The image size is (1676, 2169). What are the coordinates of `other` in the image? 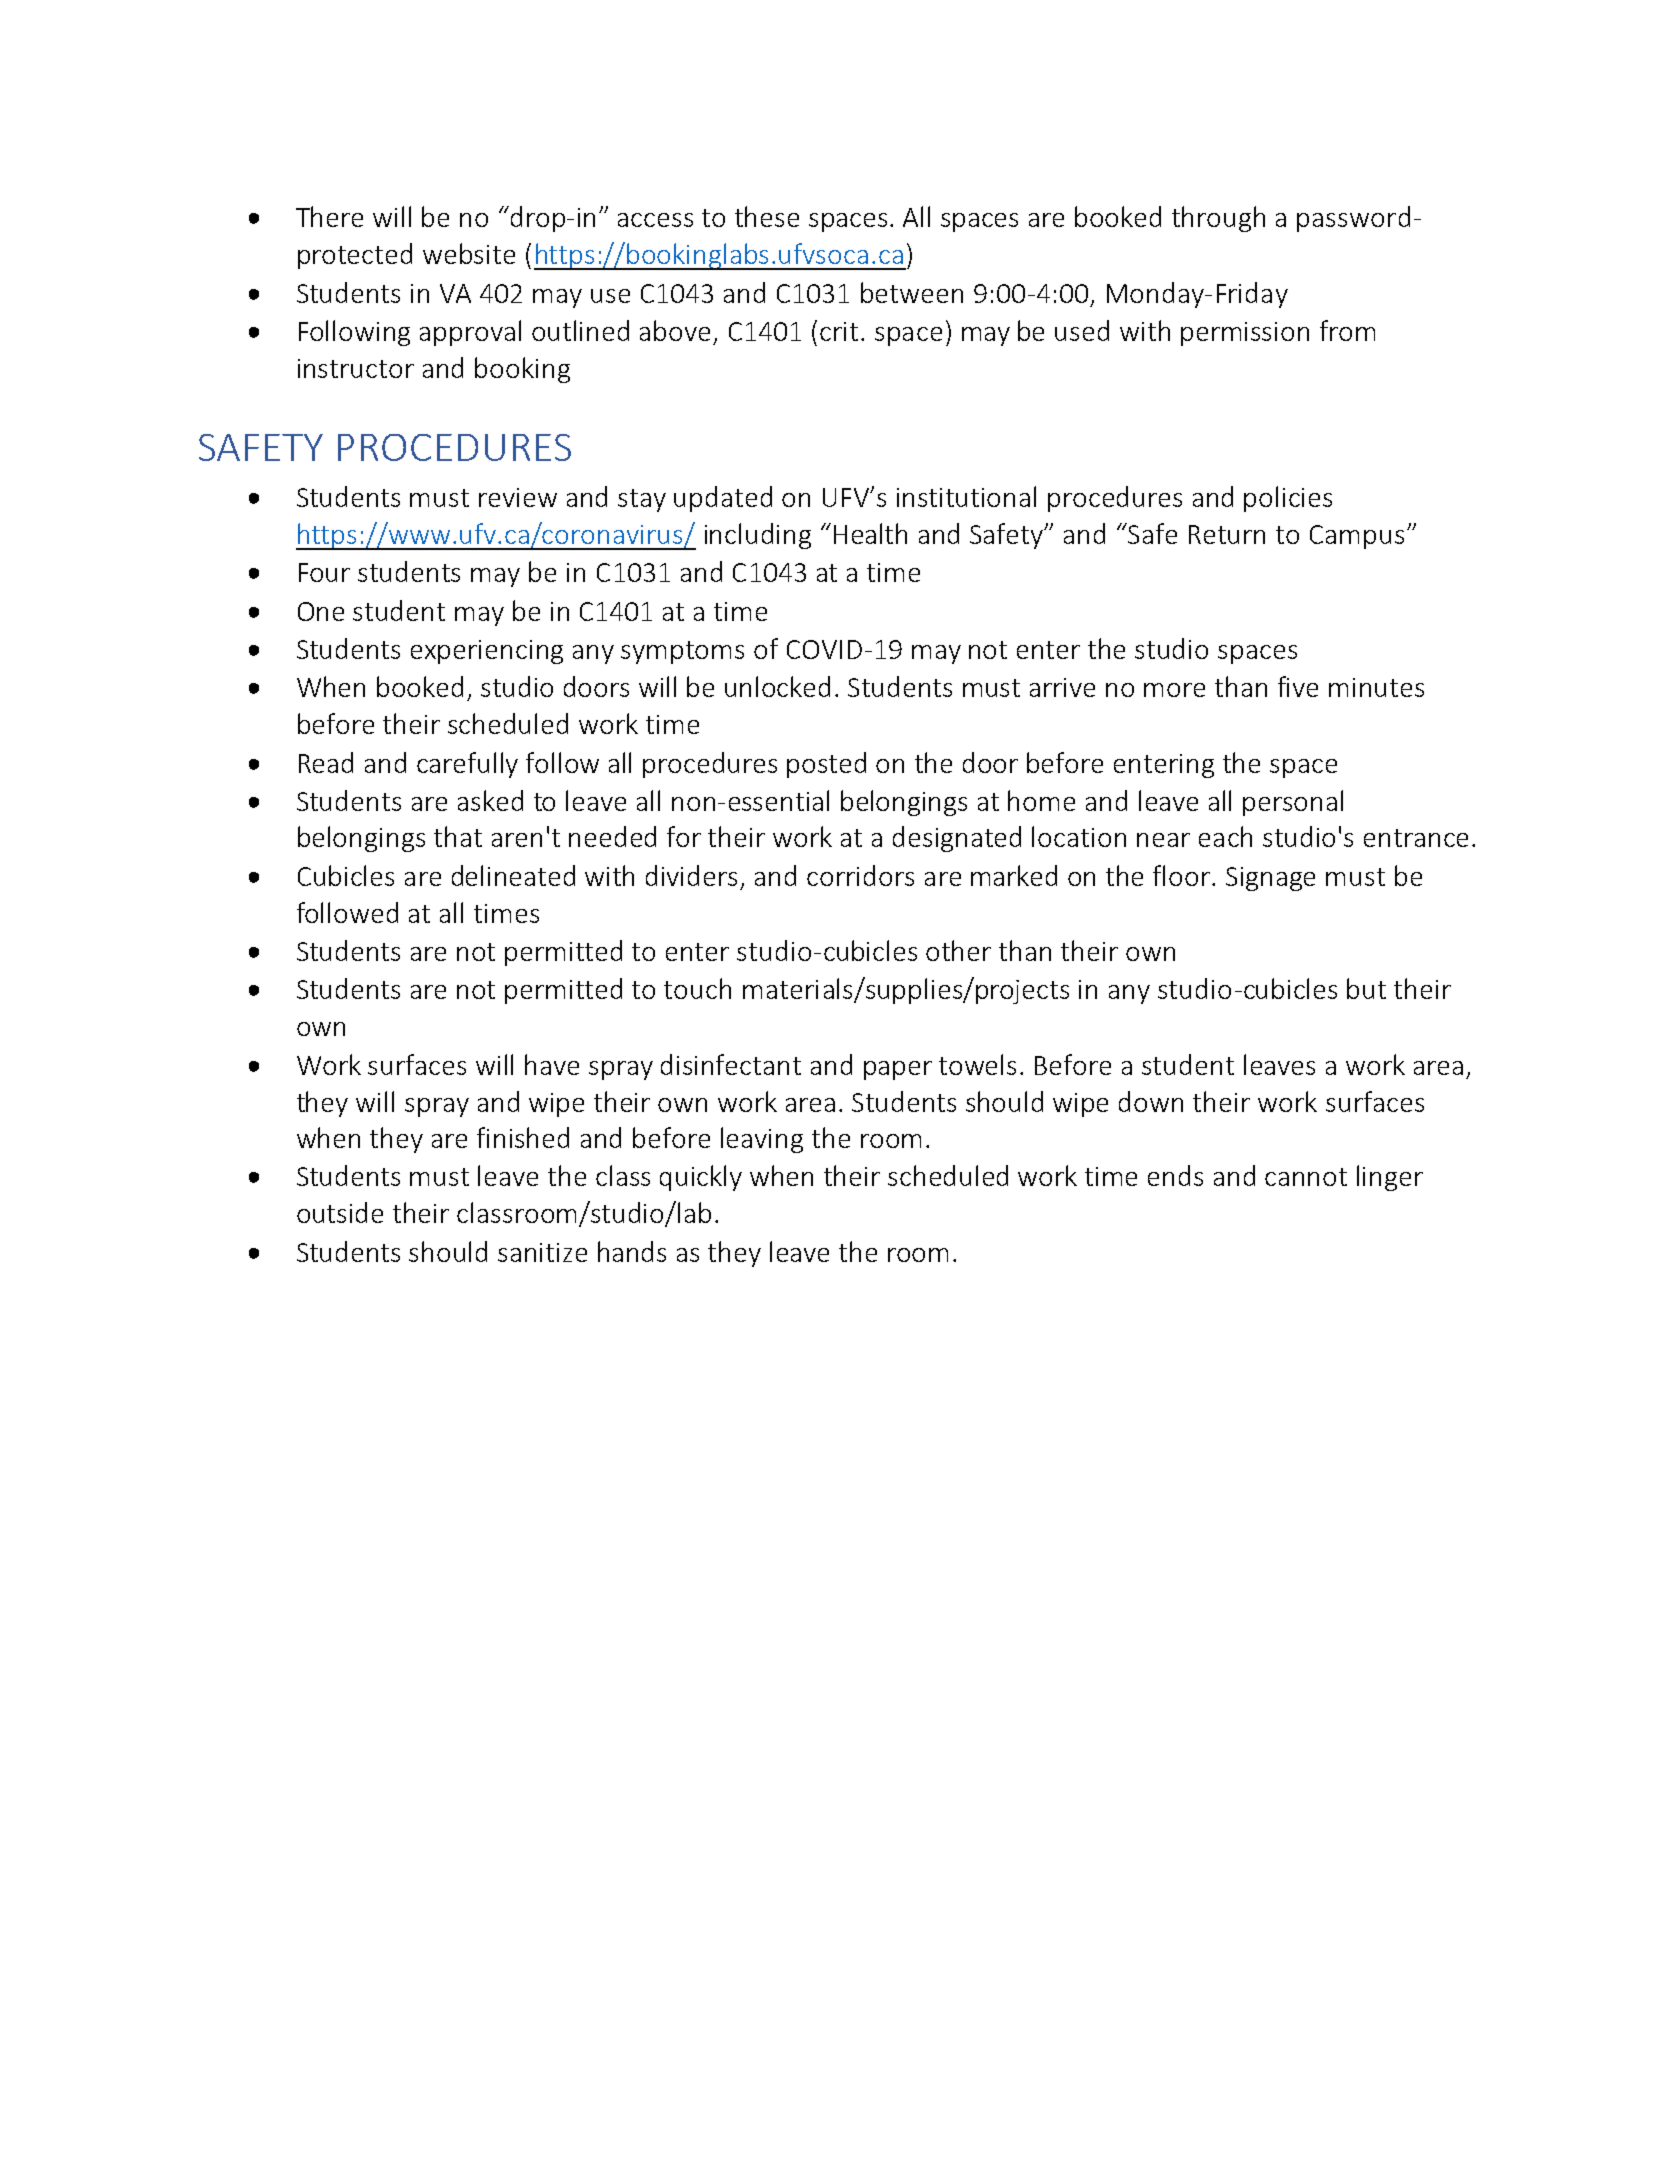 It's located at (958, 950).
